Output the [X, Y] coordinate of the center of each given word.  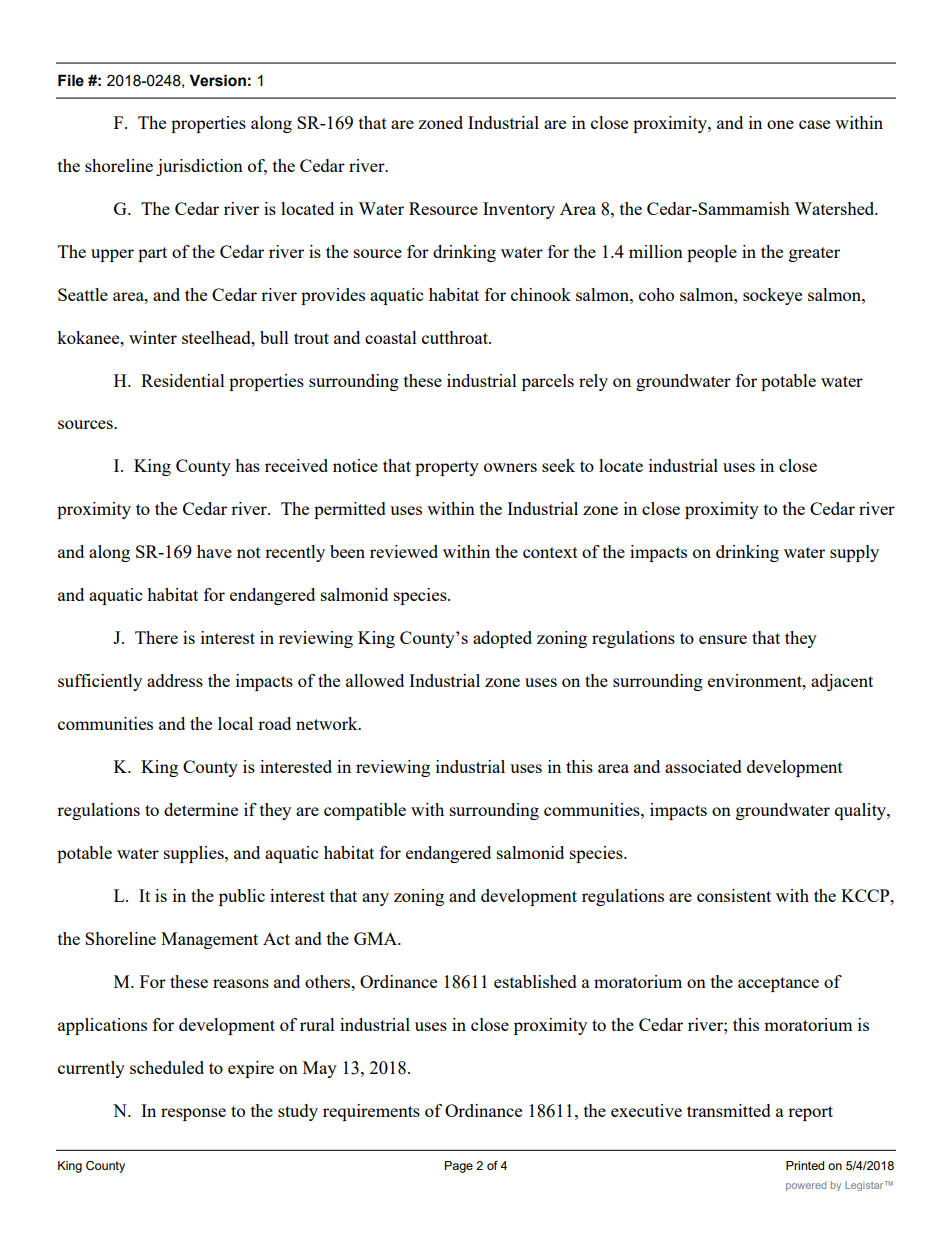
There [156, 637]
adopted [502, 639]
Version [217, 80]
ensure [723, 639]
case [814, 124]
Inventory [519, 210]
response [193, 1114]
